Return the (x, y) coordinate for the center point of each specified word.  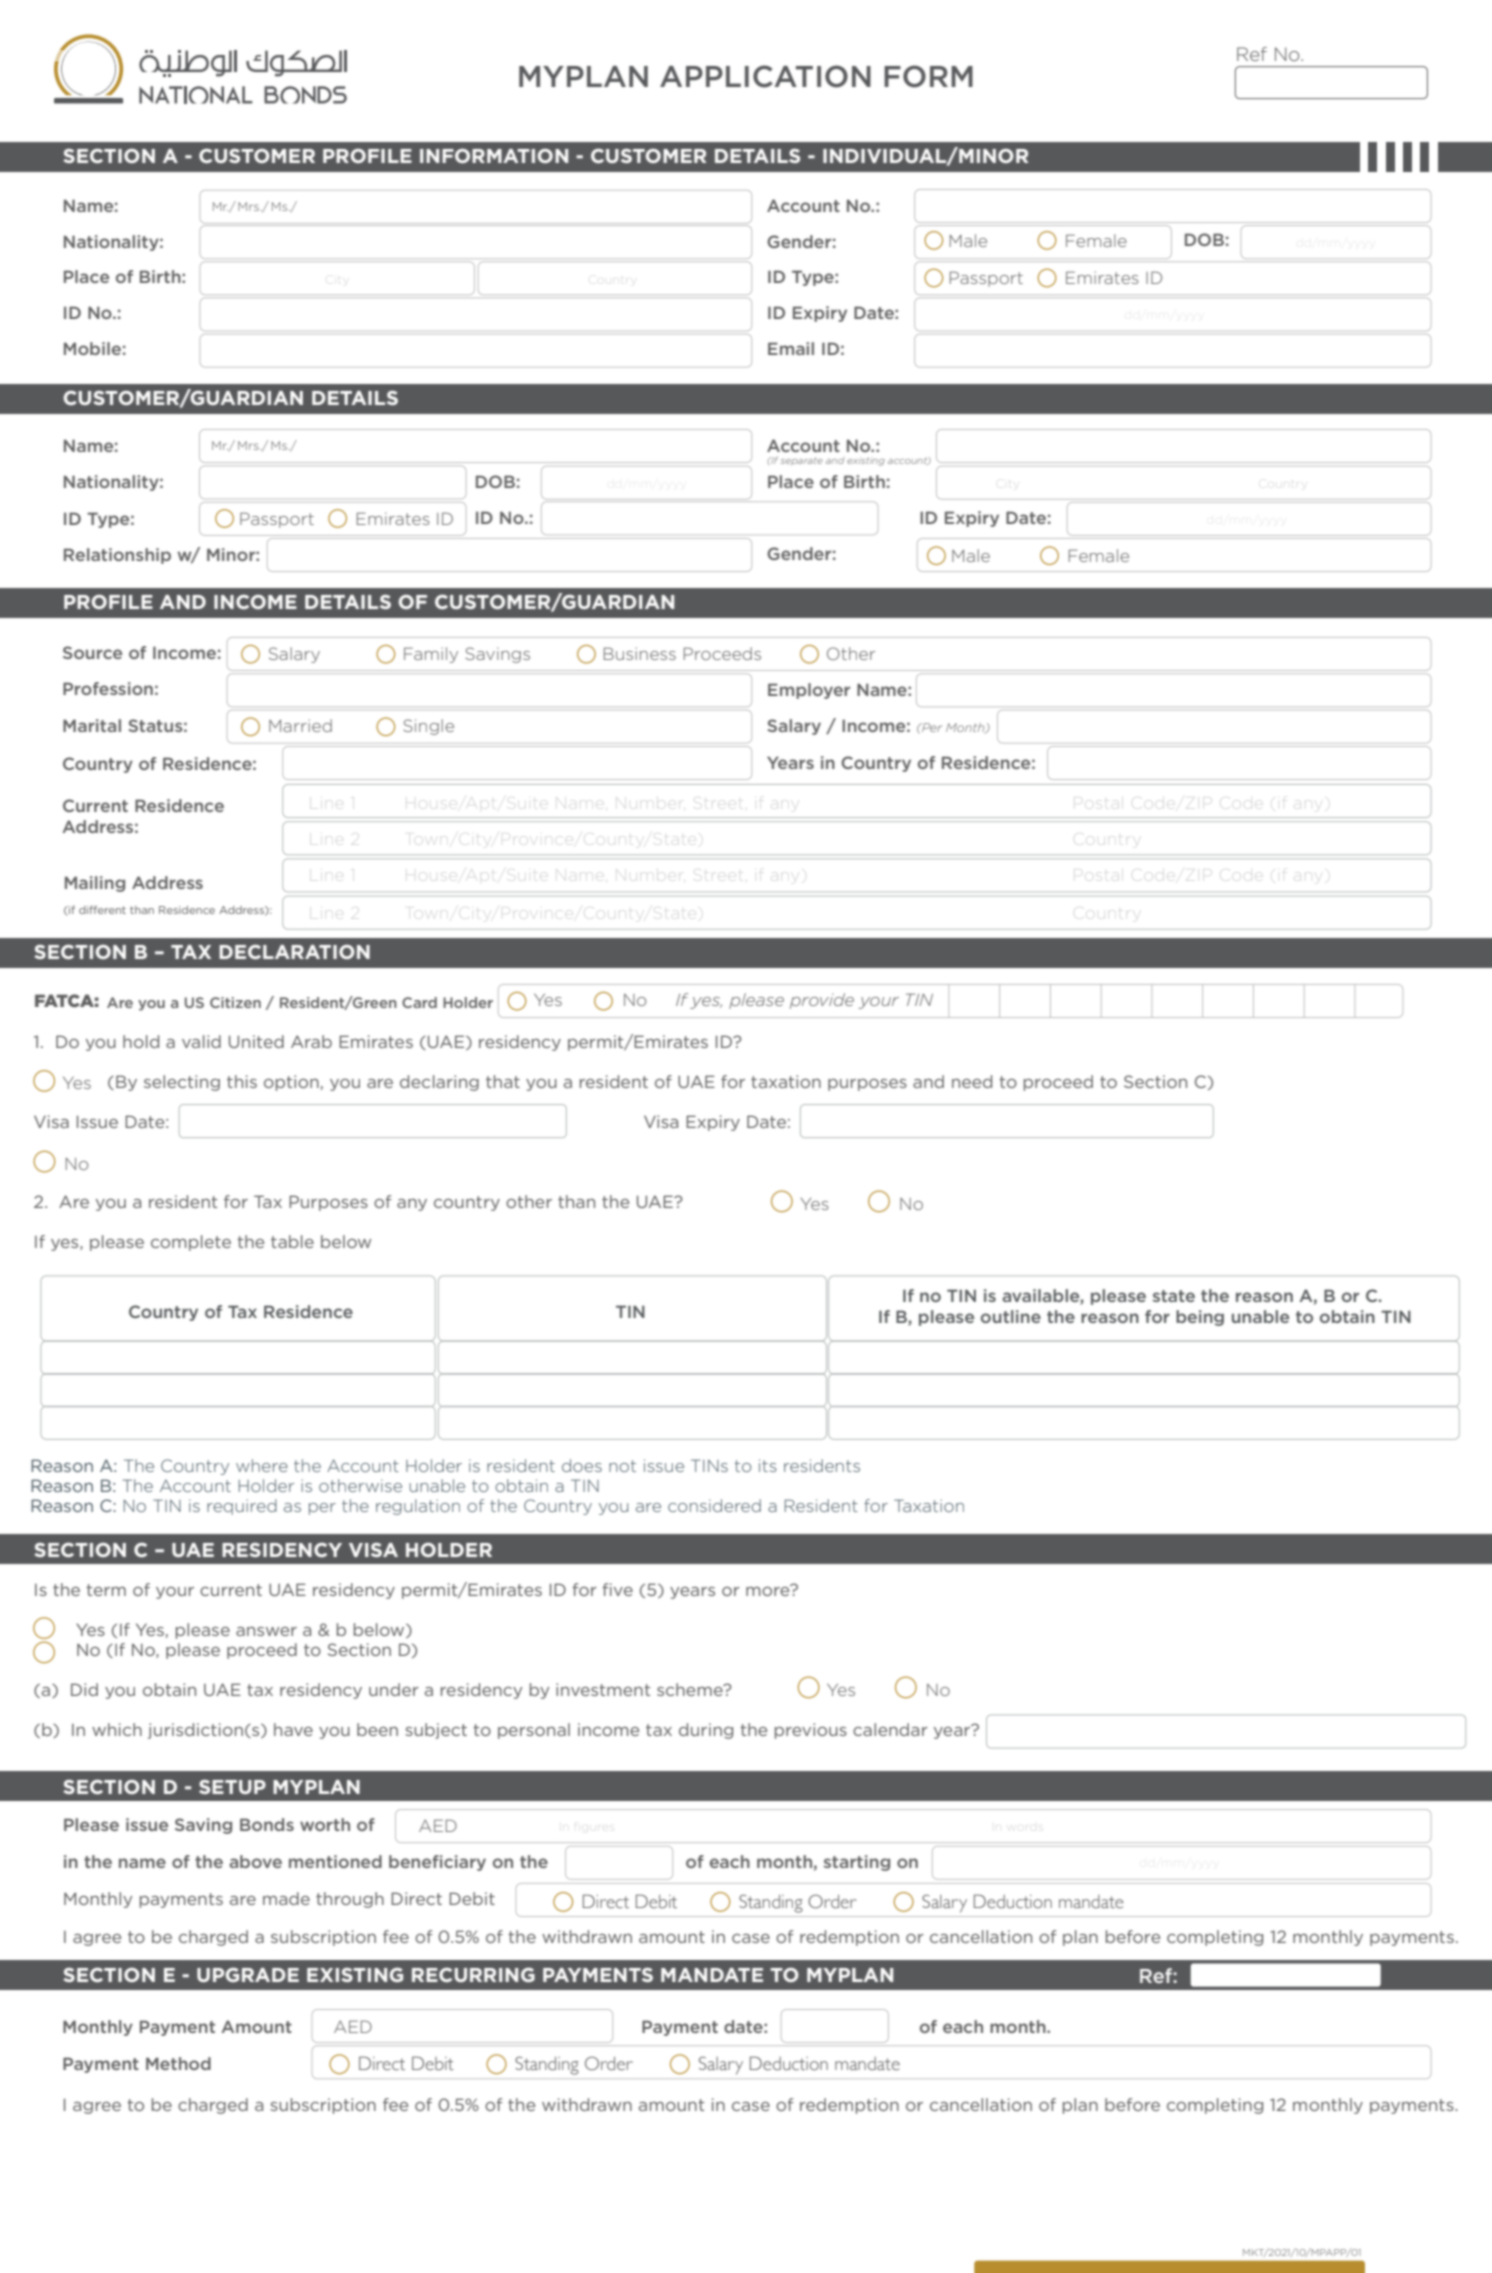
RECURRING (473, 1975)
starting (857, 1863)
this (242, 1081)
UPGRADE (248, 1975)
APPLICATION (765, 76)
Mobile (92, 348)
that (503, 1081)
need (972, 1081)
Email (791, 348)
